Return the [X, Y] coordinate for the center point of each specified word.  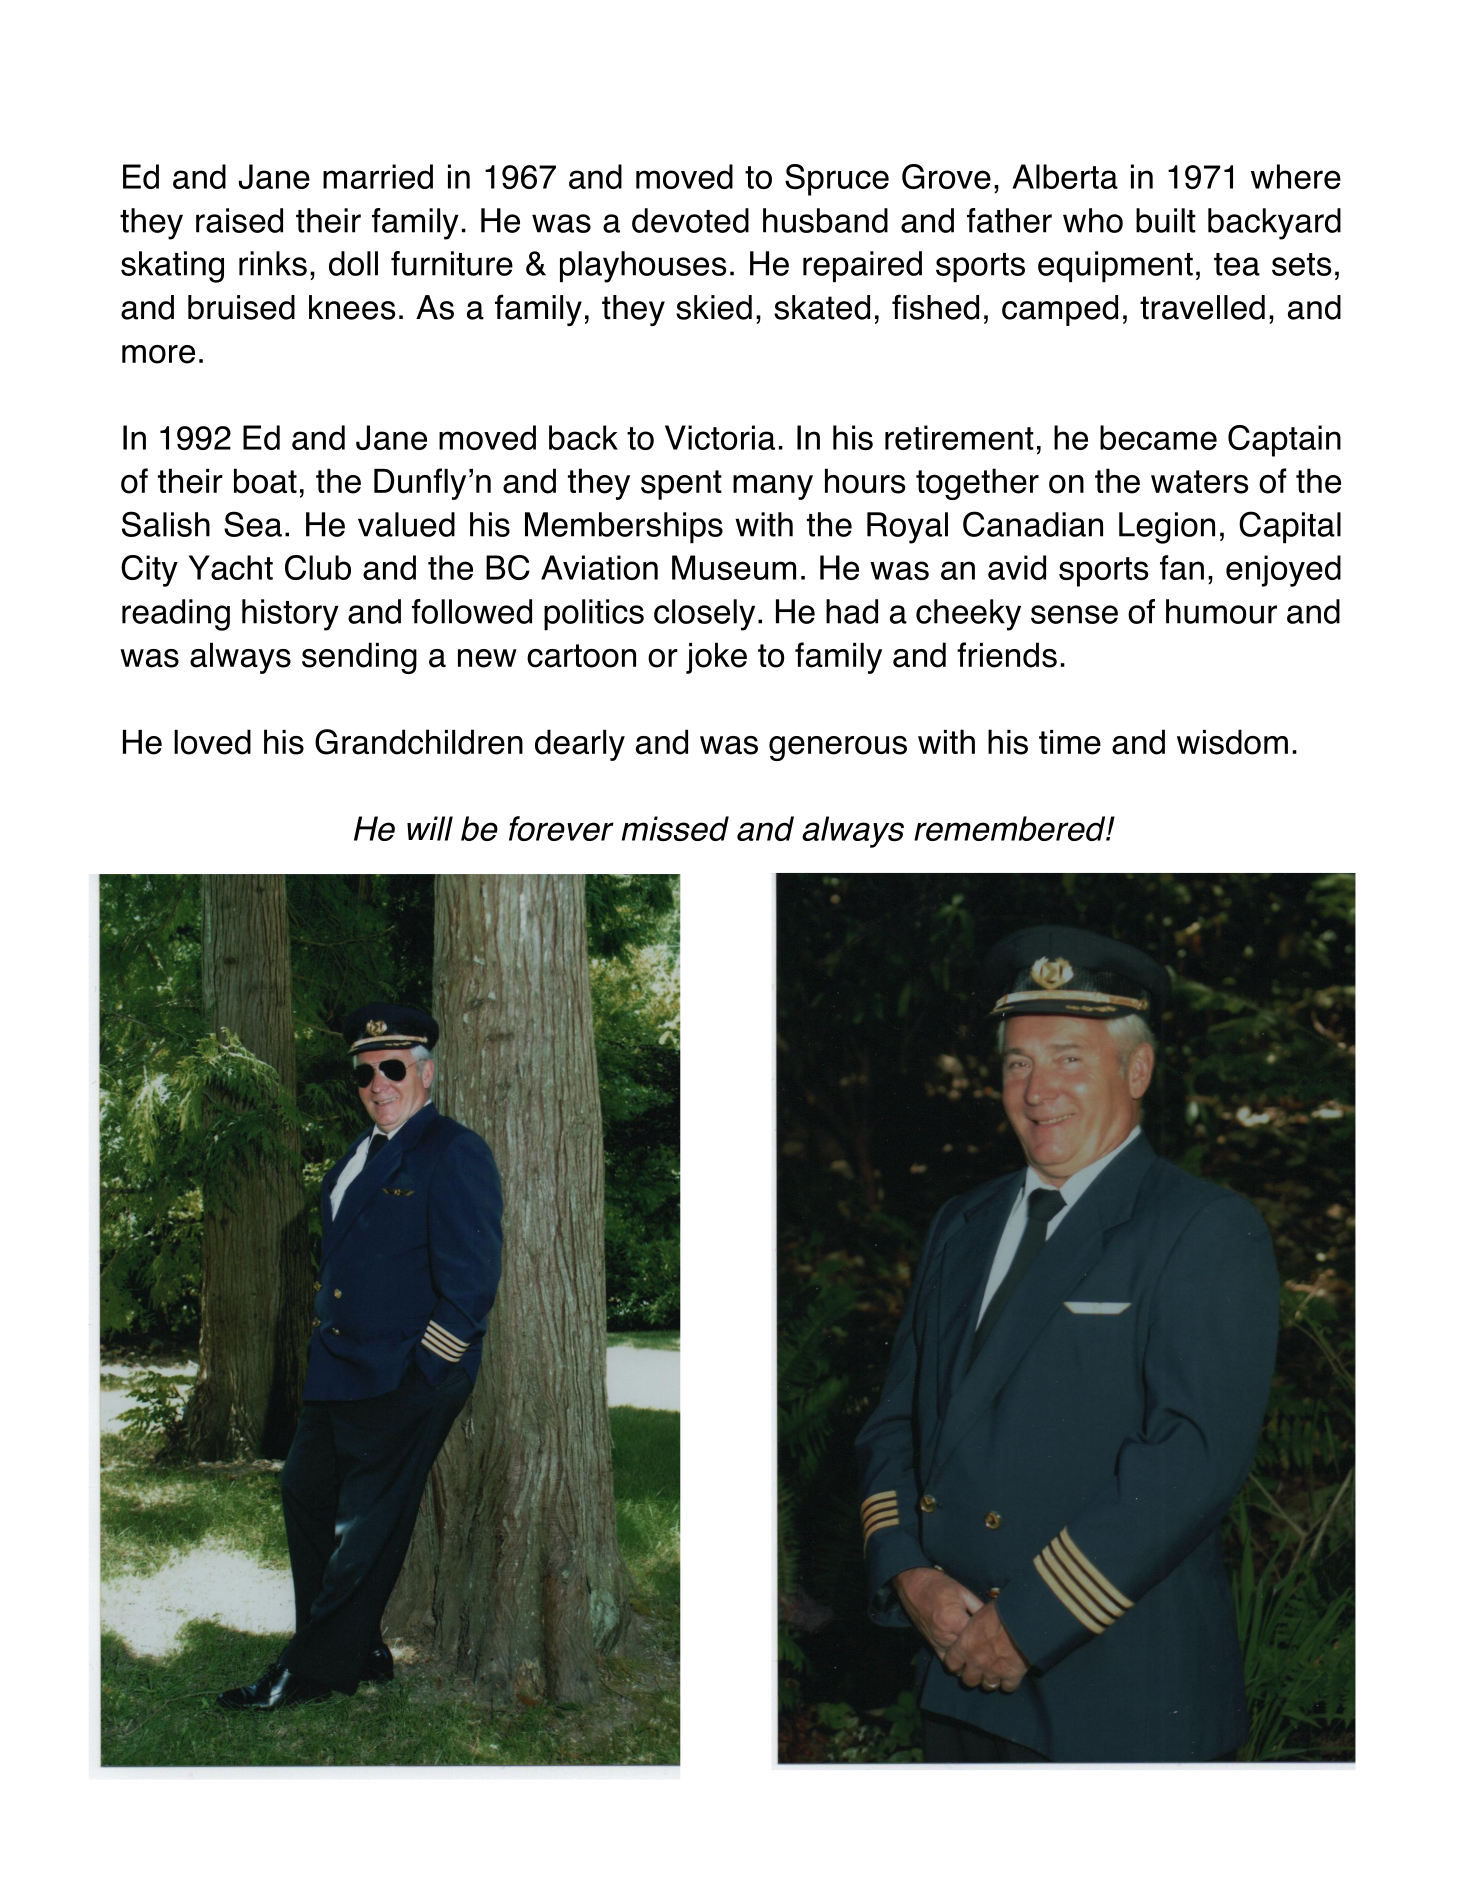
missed [675, 828]
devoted [690, 220]
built [1166, 220]
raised [239, 220]
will [430, 828]
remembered [1011, 828]
